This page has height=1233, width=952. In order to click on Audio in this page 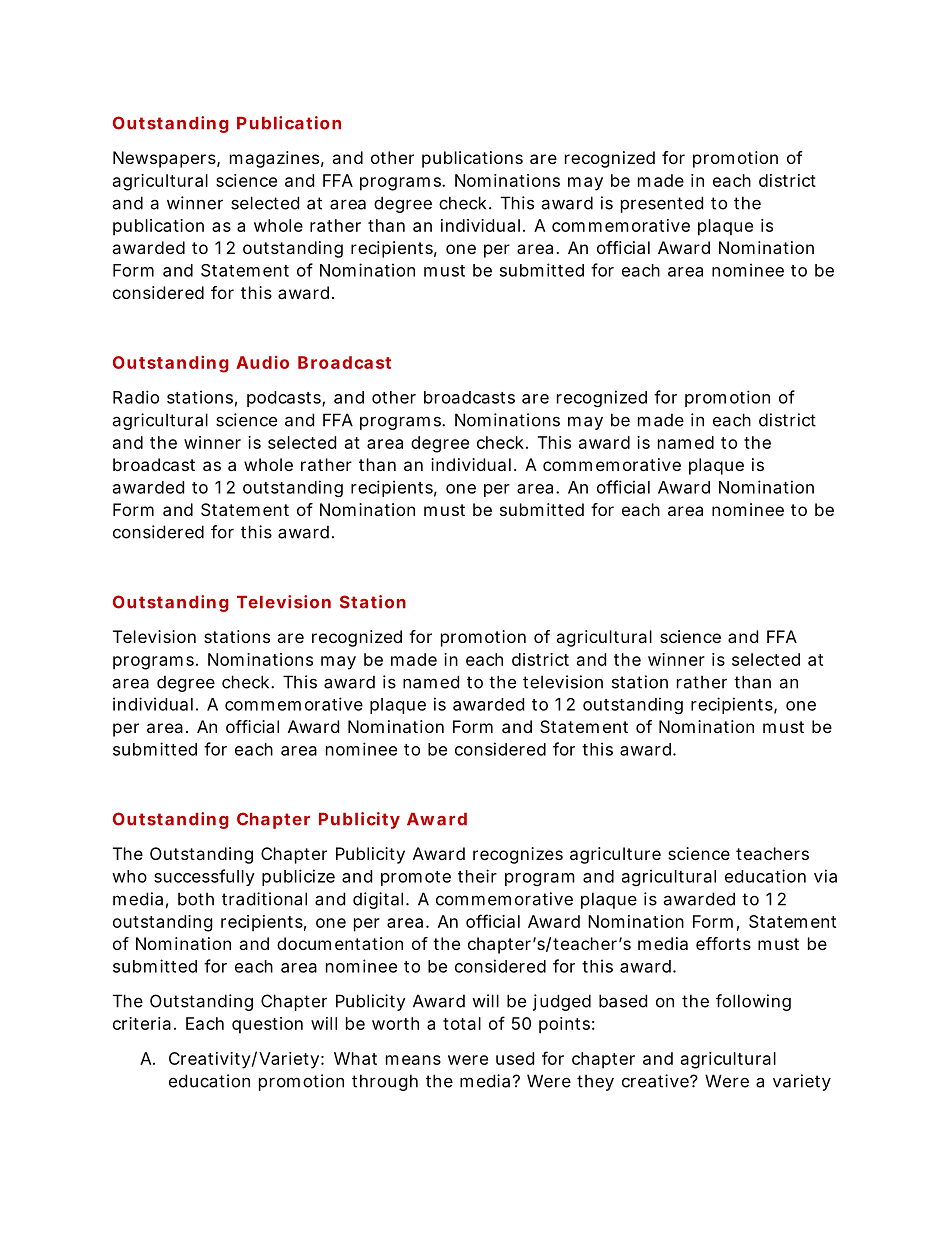, I will do `click(262, 362)`.
